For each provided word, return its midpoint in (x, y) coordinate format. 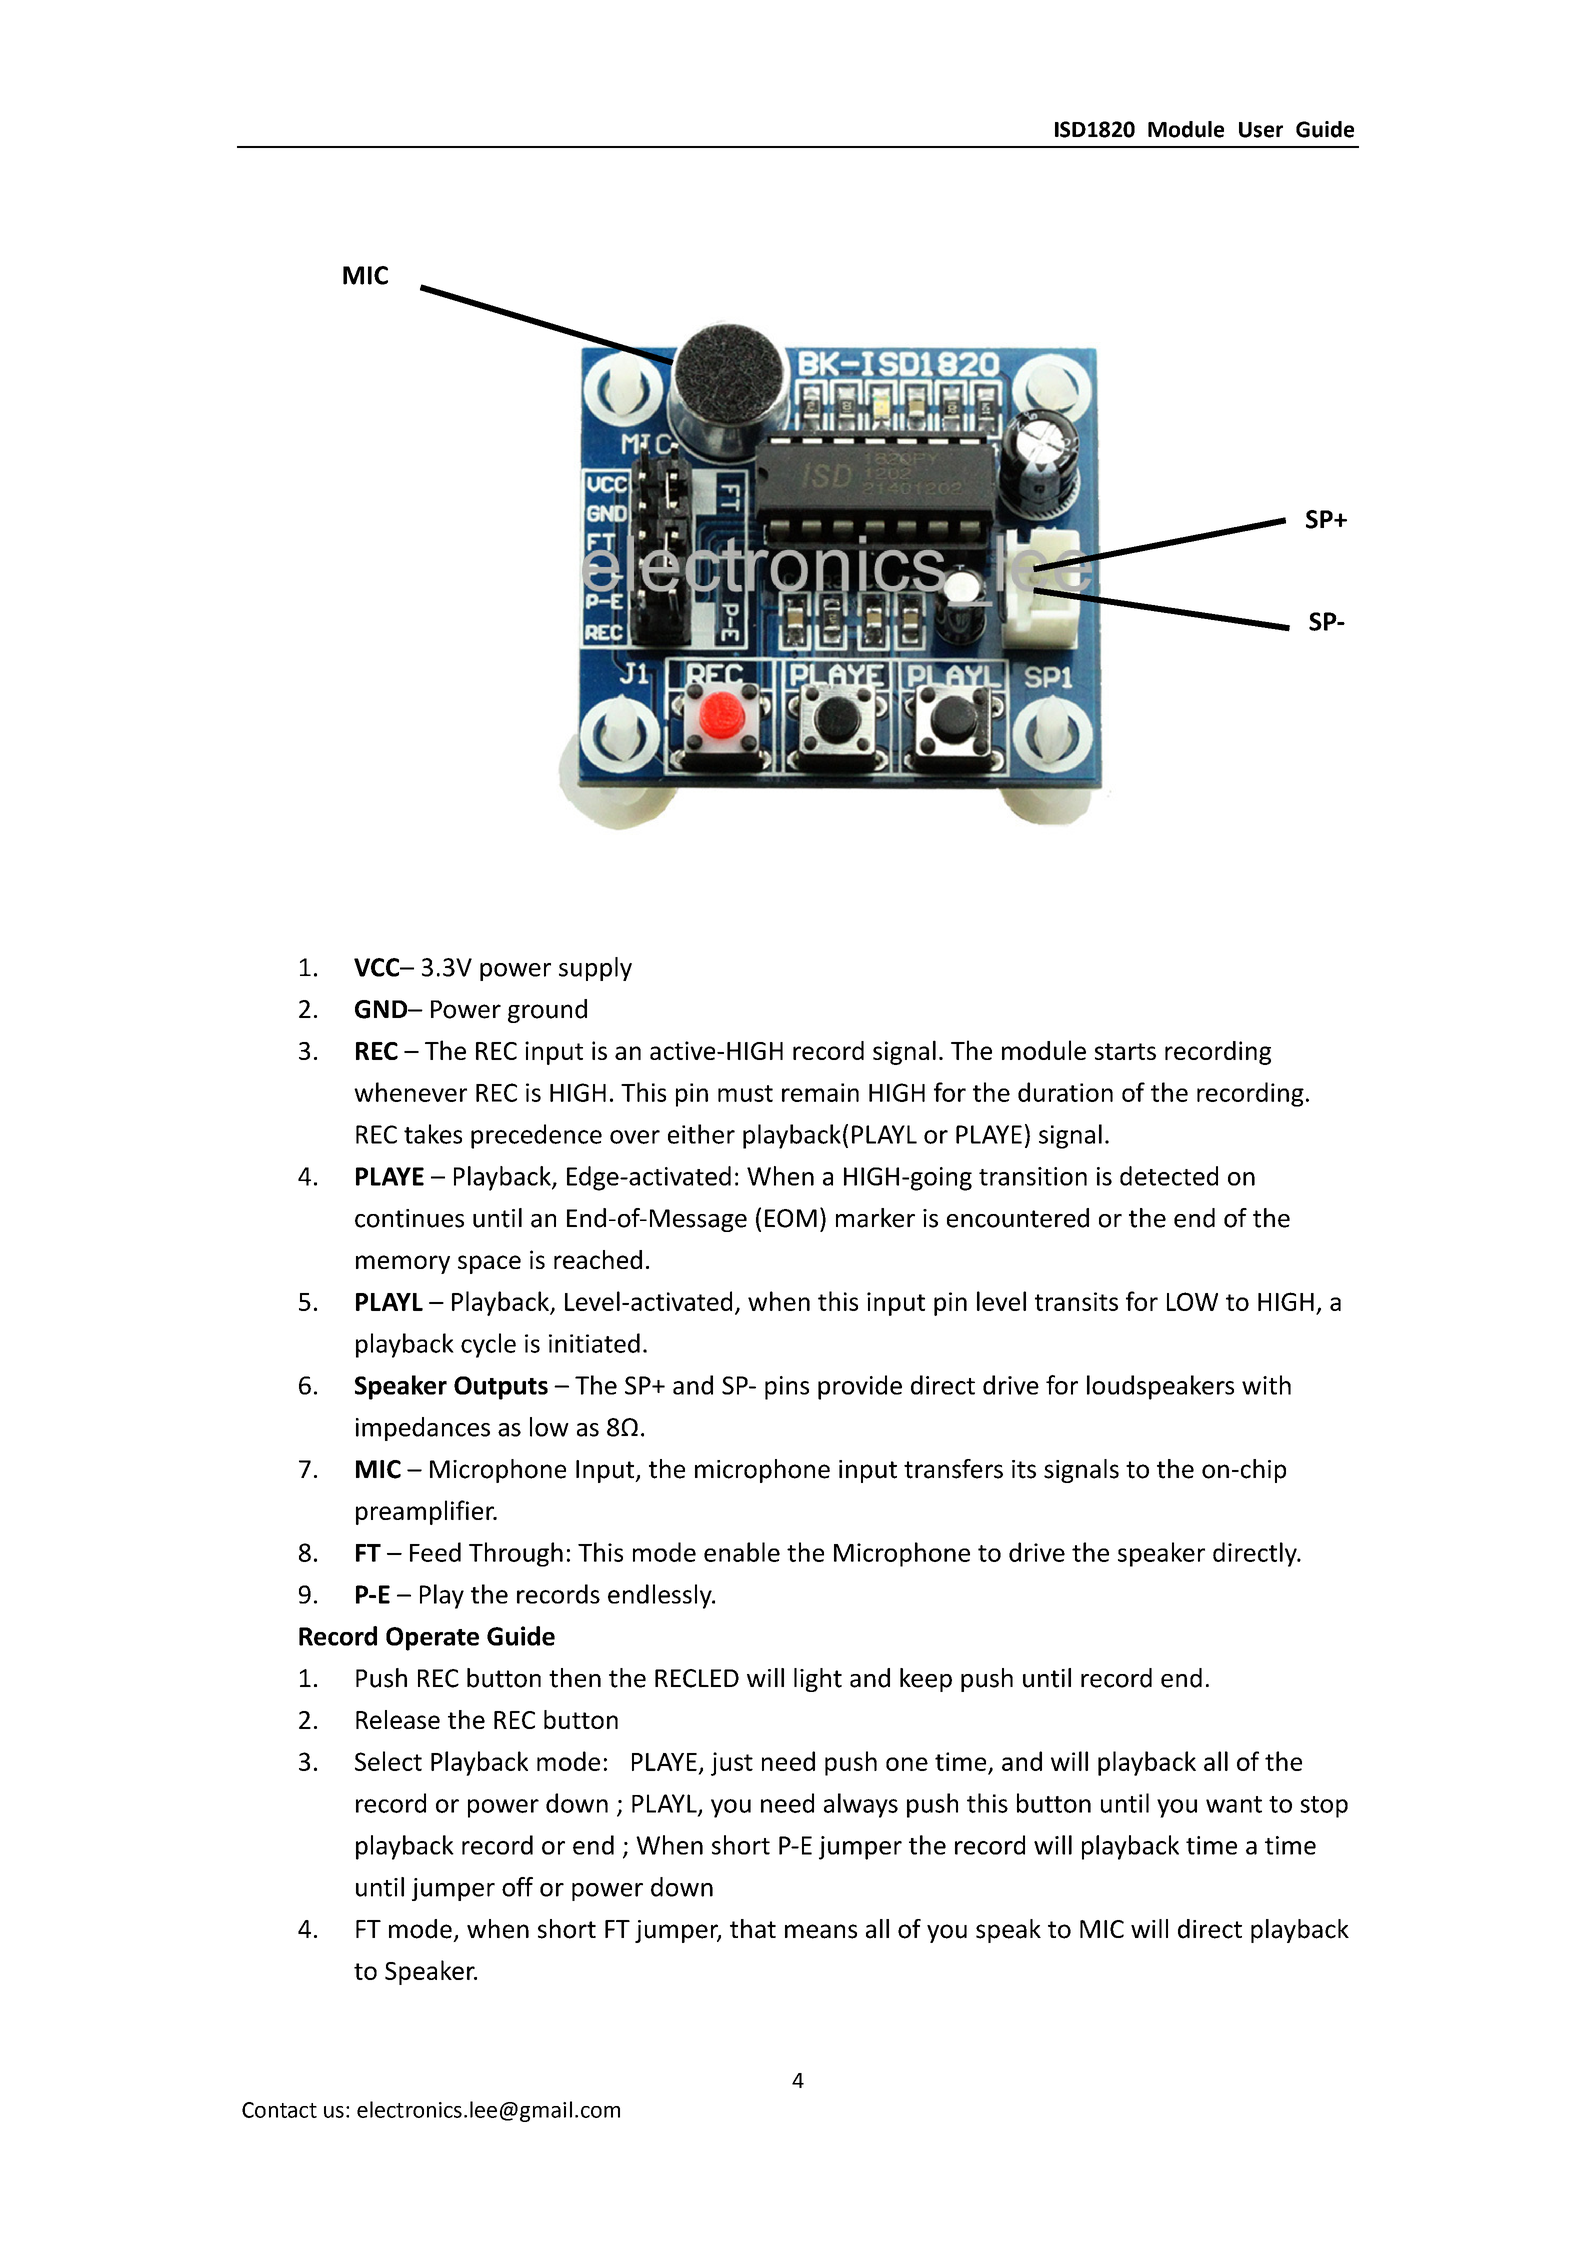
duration (1065, 1092)
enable (742, 1552)
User (1261, 130)
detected (1169, 1176)
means (821, 1931)
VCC (378, 967)
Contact (279, 2110)
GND (382, 1009)
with (1266, 1385)
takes (433, 1134)
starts (1125, 1051)
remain (820, 1092)
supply (595, 969)
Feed (435, 1552)
